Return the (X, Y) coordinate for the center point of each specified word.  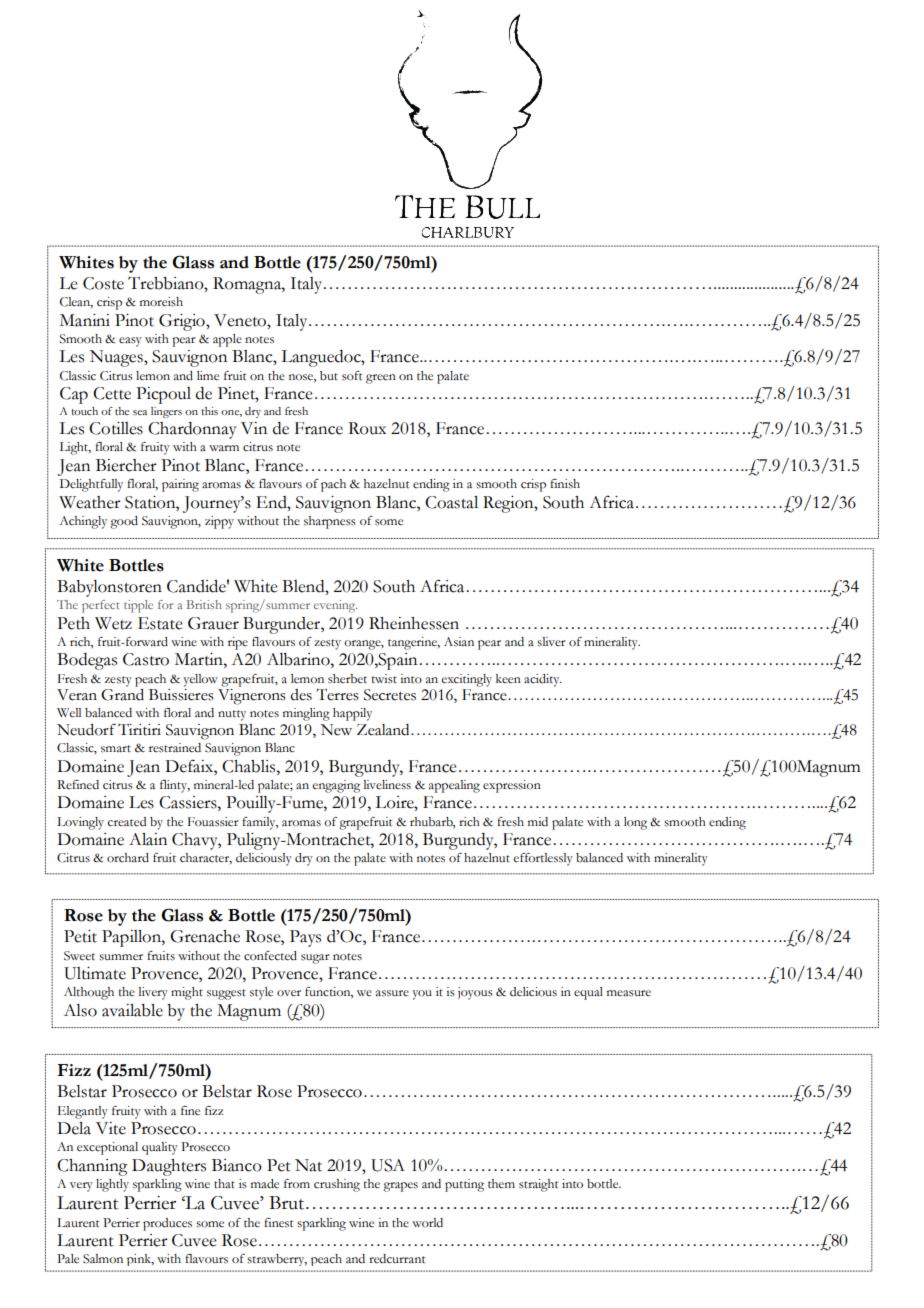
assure (392, 993)
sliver (551, 642)
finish (565, 484)
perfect (101, 606)
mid (538, 821)
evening (335, 606)
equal (588, 993)
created (126, 822)
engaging (336, 786)
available (132, 1010)
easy (130, 342)
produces (167, 1224)
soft (352, 376)
